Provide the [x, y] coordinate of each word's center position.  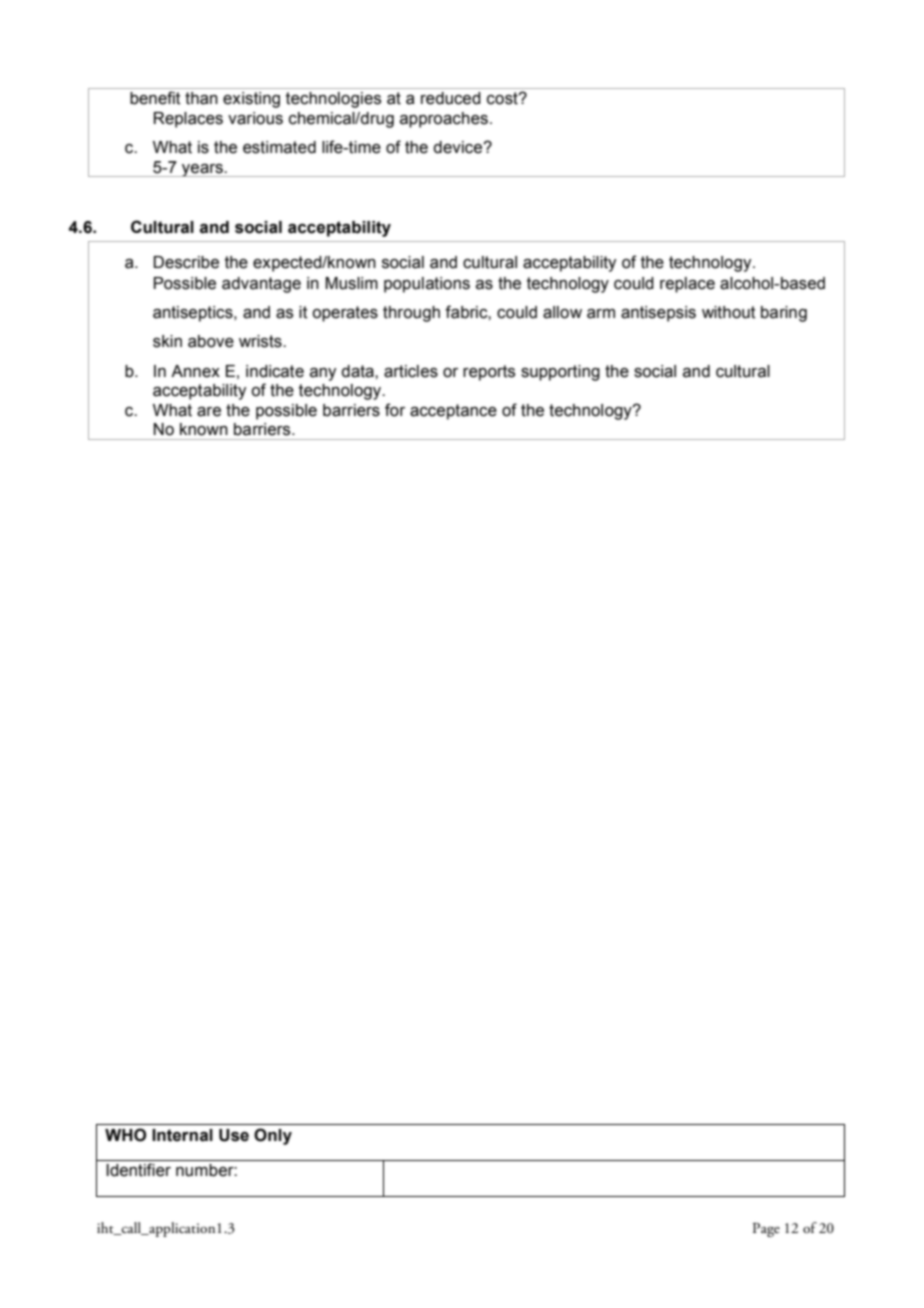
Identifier [138, 1170]
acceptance [453, 412]
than [201, 98]
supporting [560, 373]
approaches [444, 120]
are [209, 412]
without [729, 312]
